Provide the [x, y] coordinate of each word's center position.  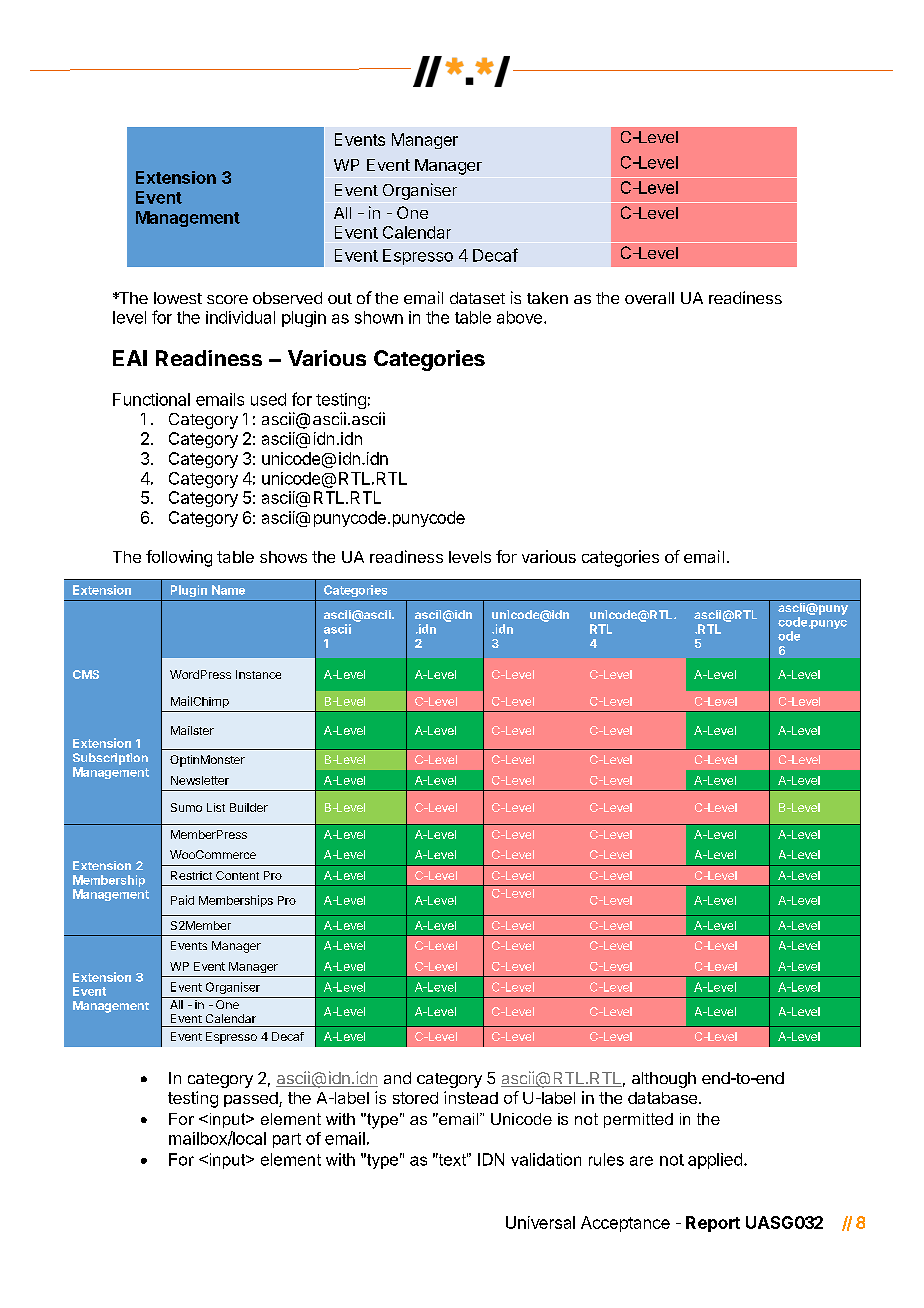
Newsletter [200, 780]
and [397, 1078]
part [287, 1140]
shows [283, 557]
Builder [249, 807]
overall [649, 298]
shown [379, 317]
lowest [178, 298]
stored [415, 1098]
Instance [258, 674]
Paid [182, 900]
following [179, 558]
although [664, 1080]
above [519, 317]
